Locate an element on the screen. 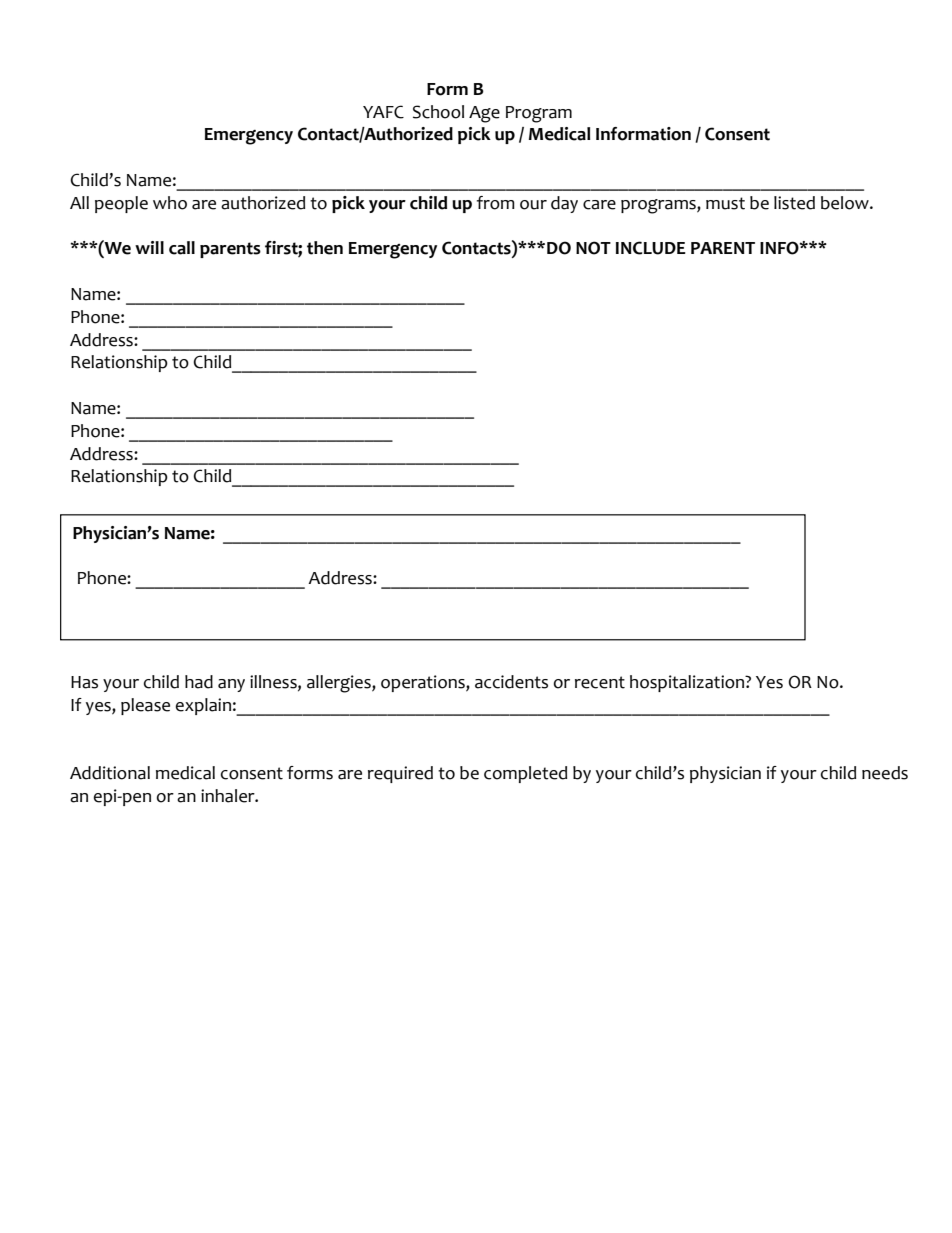 This screenshot has width=952, height=1233. listed is located at coordinates (794, 203).
